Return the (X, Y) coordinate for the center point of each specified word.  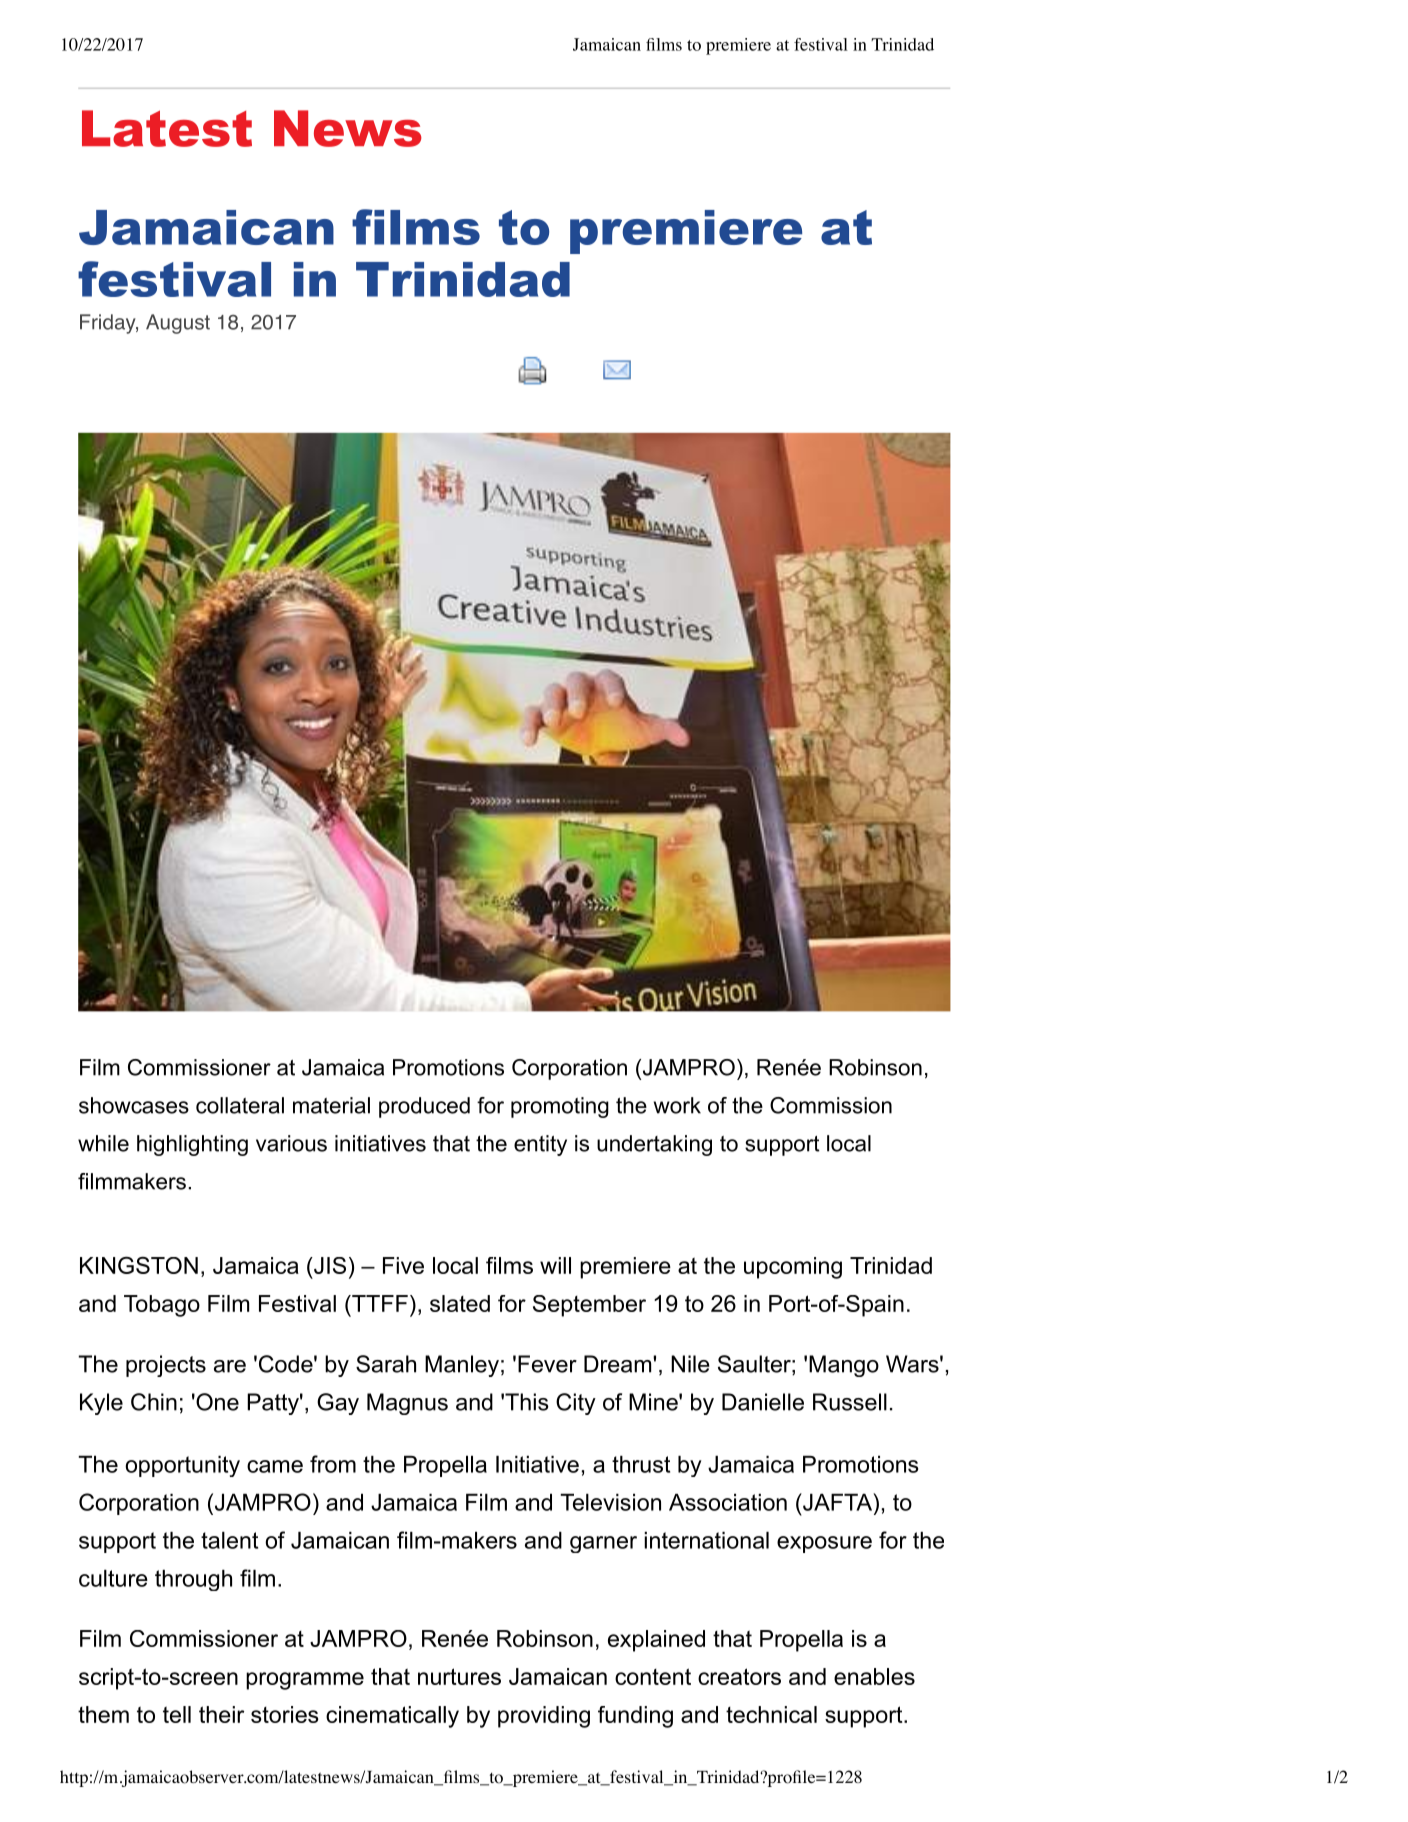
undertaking (654, 1145)
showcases (134, 1105)
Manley (462, 1366)
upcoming (793, 1268)
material (331, 1105)
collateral (240, 1105)
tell (177, 1714)
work (677, 1105)
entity (540, 1145)
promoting (560, 1107)
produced (424, 1107)
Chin (154, 1402)
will (555, 1265)
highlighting (192, 1145)
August (178, 324)
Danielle (763, 1402)
